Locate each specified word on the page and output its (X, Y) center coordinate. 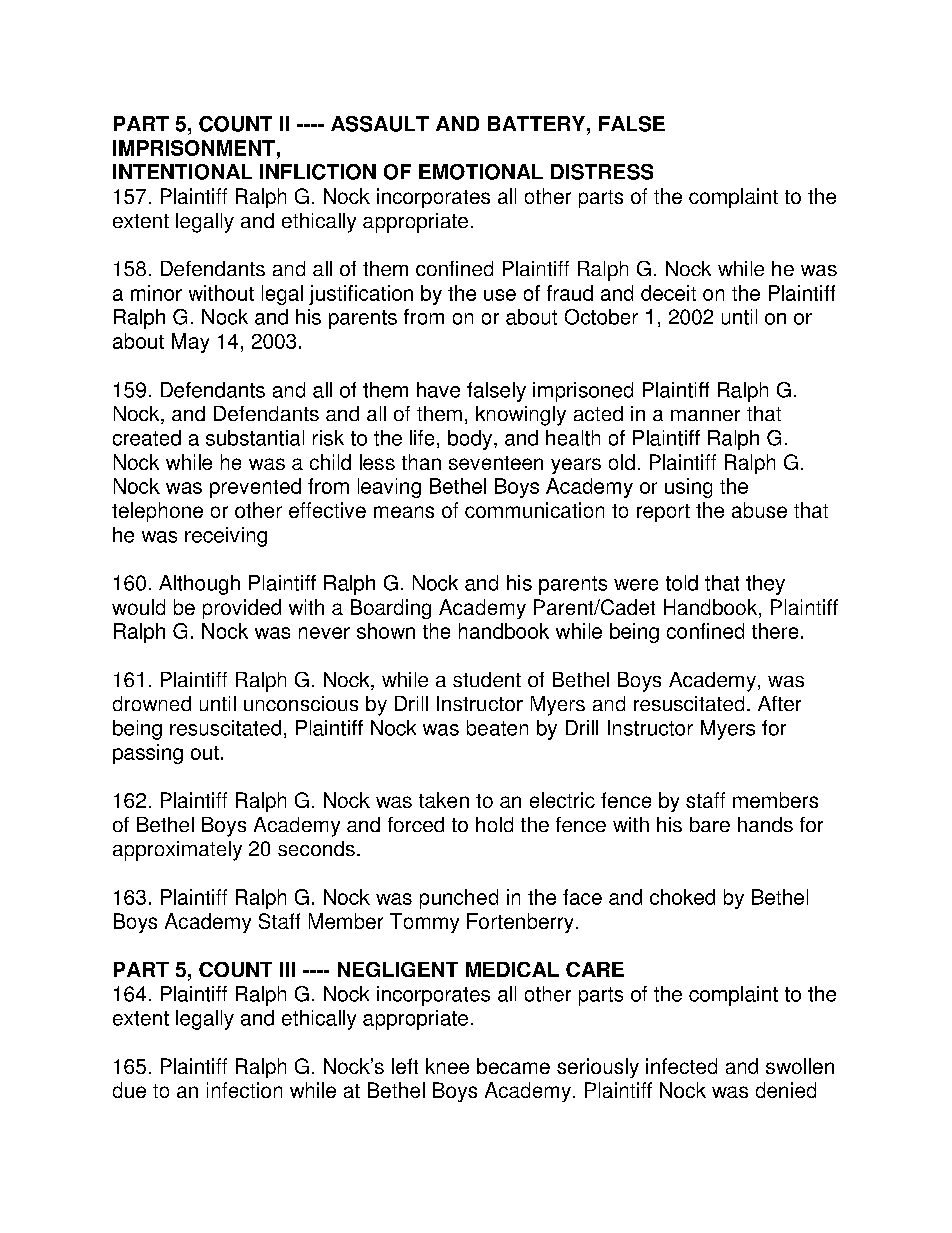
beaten (497, 728)
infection (244, 1090)
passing (148, 754)
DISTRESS (602, 172)
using (688, 488)
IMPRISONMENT (194, 148)
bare (710, 824)
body (470, 440)
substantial (255, 438)
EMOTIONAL (481, 172)
